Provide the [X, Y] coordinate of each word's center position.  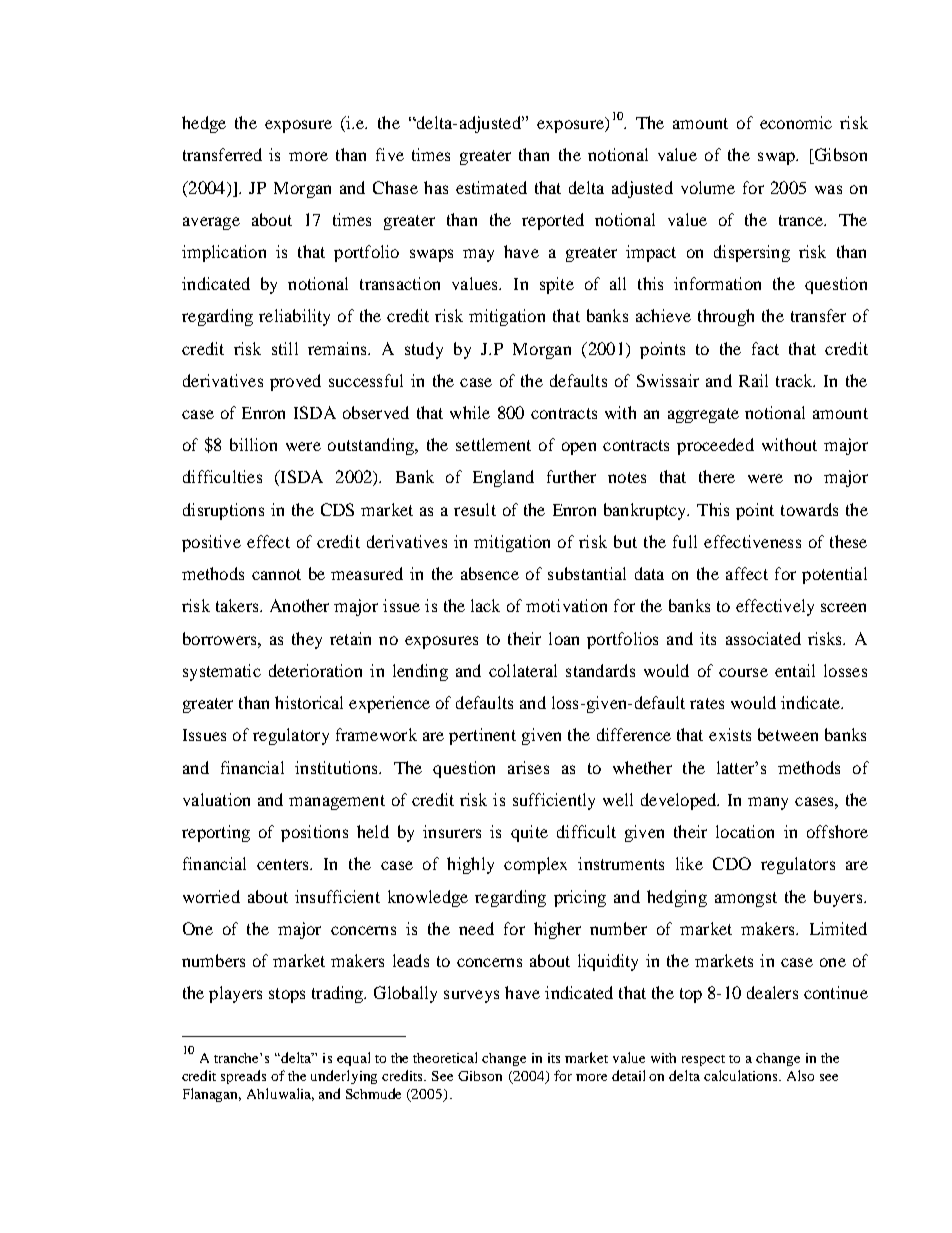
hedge [204, 124]
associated [763, 638]
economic [796, 122]
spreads [243, 1077]
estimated [491, 187]
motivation [566, 605]
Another [299, 605]
